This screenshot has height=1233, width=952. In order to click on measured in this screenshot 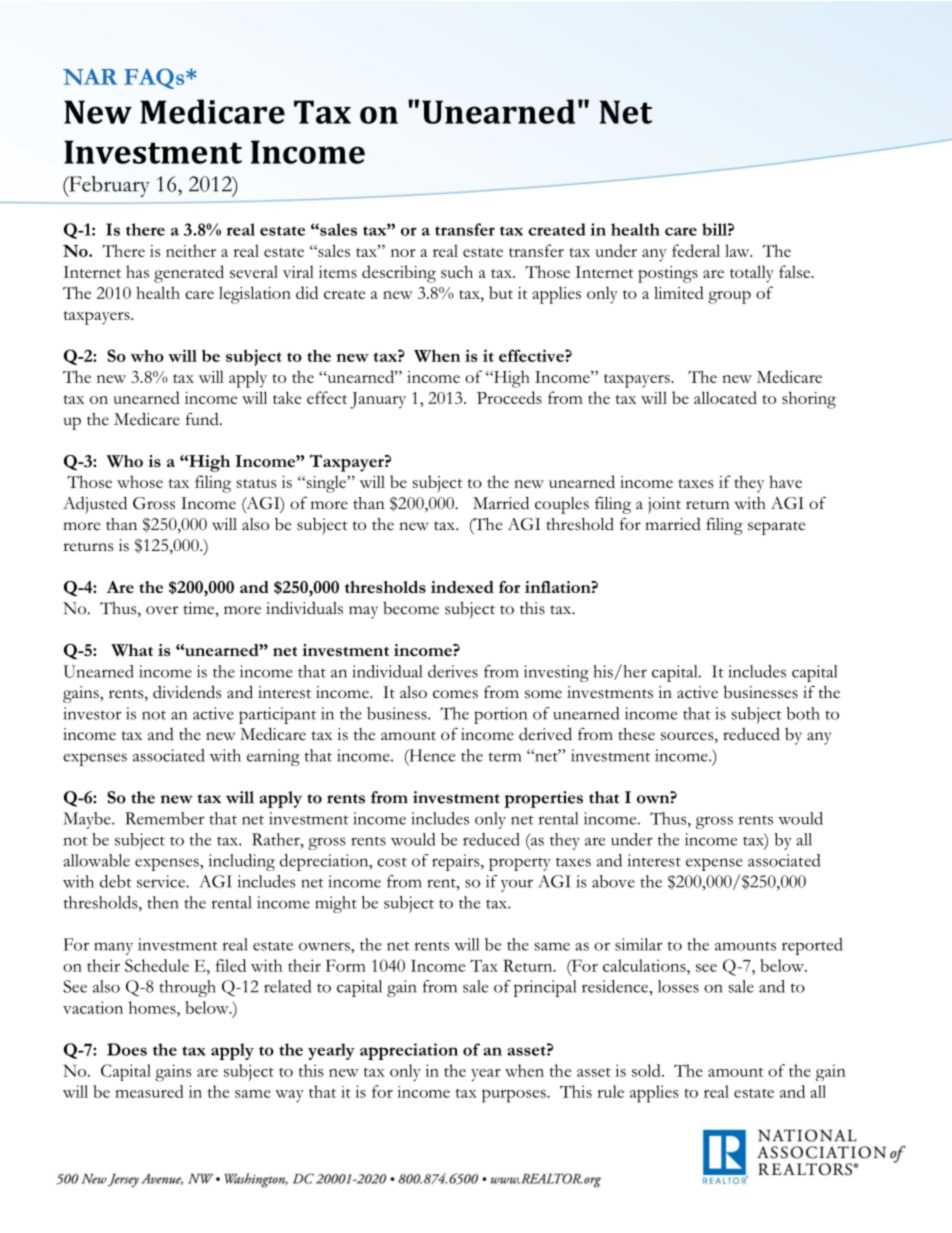, I will do `click(149, 1091)`.
